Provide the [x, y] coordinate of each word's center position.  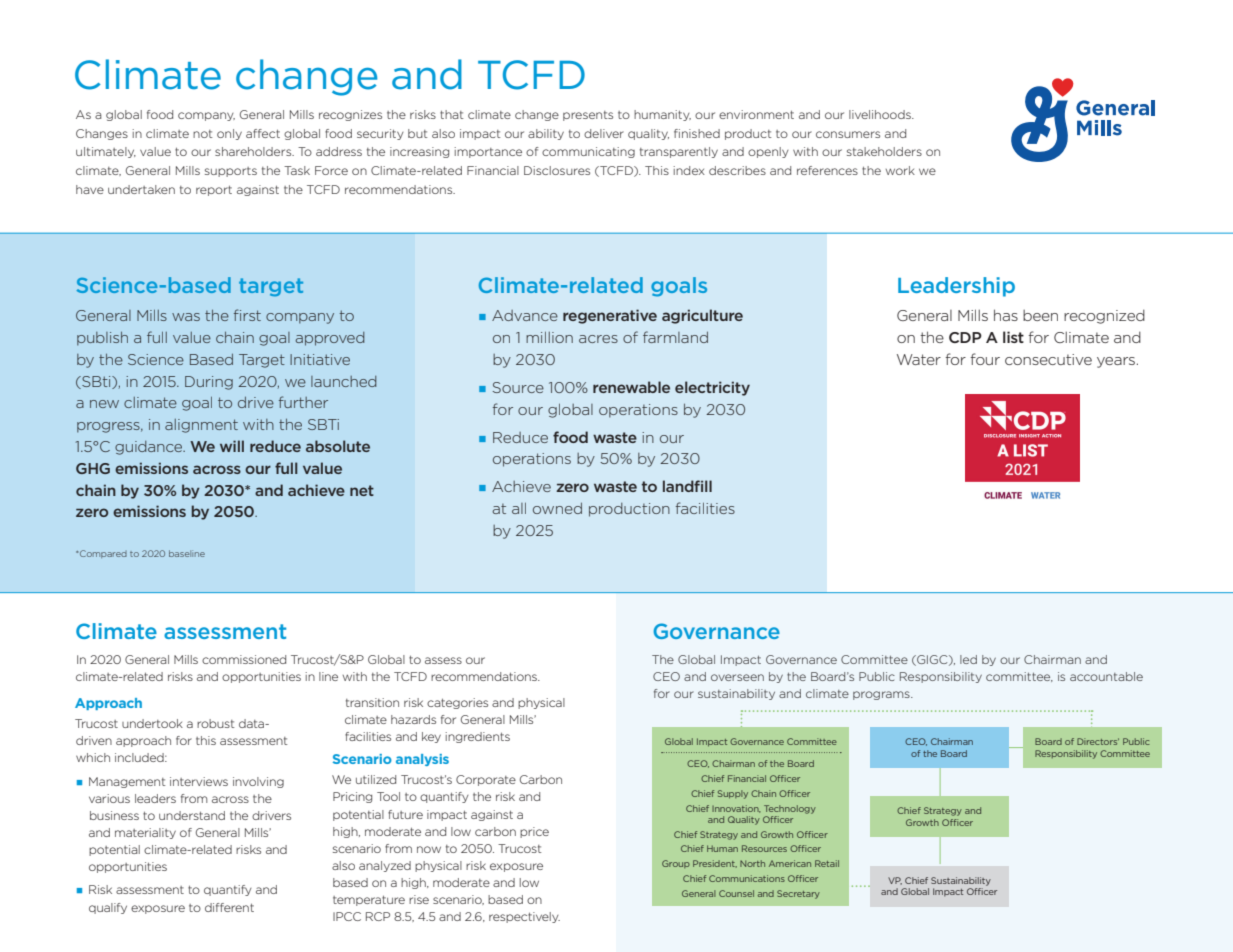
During [209, 383]
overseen [737, 677]
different [229, 907]
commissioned [244, 659]
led [968, 659]
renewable [631, 387]
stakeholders [884, 151]
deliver [604, 133]
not [203, 134]
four [985, 359]
